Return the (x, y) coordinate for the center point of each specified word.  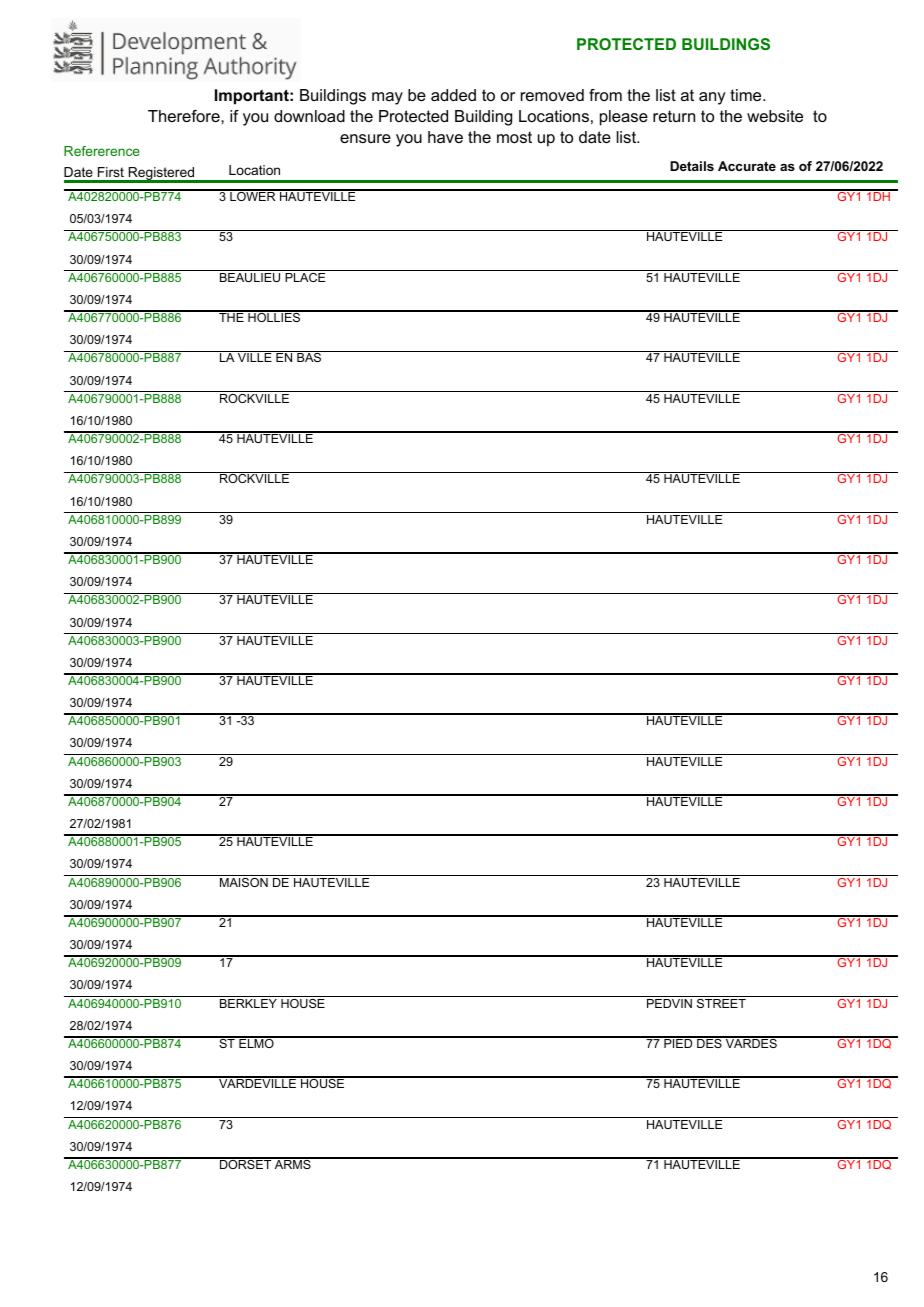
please (624, 118)
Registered (161, 174)
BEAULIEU (250, 277)
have (445, 137)
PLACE (305, 277)
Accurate (747, 166)
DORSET (246, 1163)
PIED (678, 1042)
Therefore (185, 116)
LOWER (253, 195)
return (674, 116)
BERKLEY (248, 1003)
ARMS (293, 1163)
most (514, 137)
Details (692, 166)
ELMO (256, 1042)
